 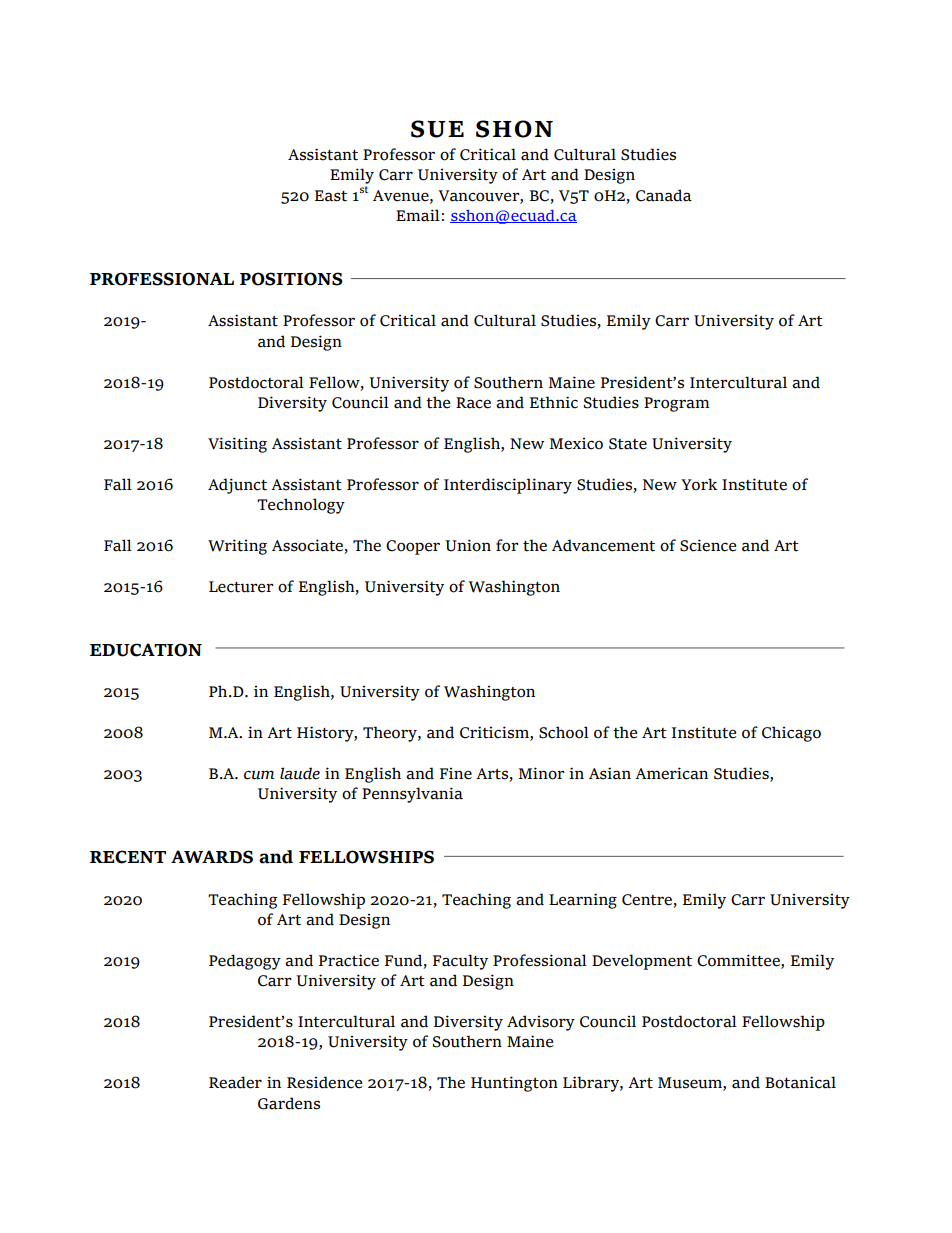 What do you see at coordinates (468, 545) in the screenshot?
I see `Union` at bounding box center [468, 545].
